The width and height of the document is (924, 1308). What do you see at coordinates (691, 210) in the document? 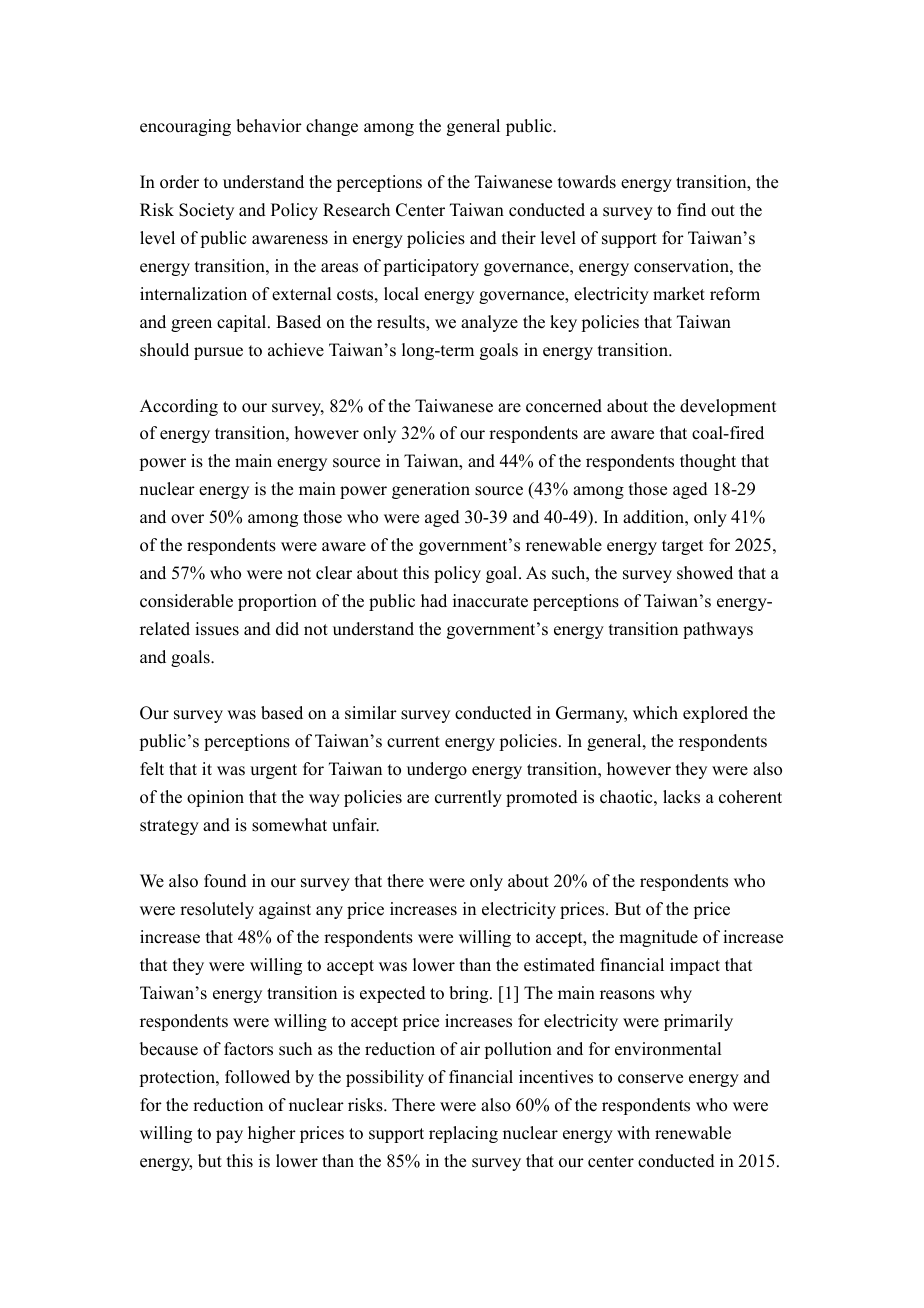
I see `find` at bounding box center [691, 210].
